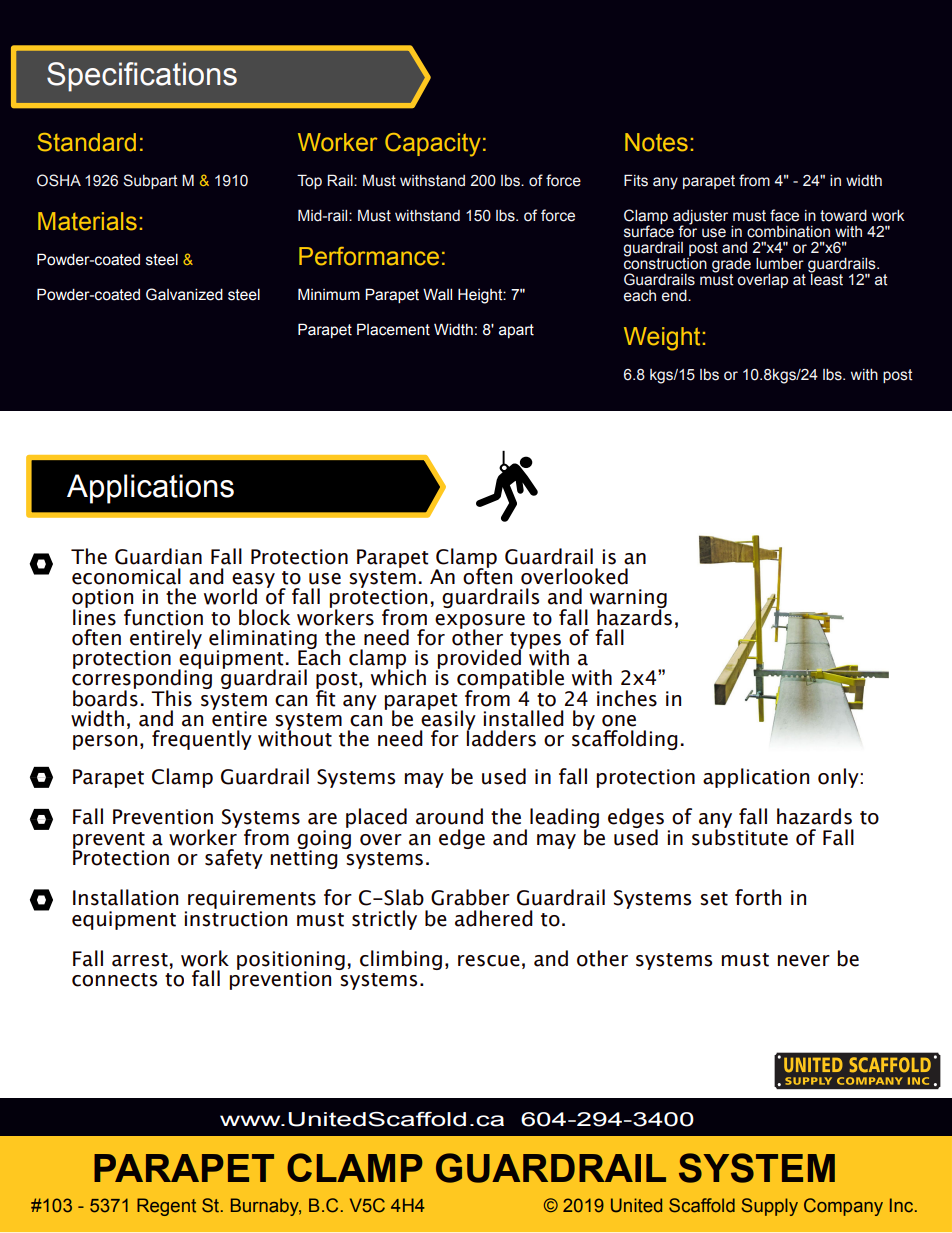 The image size is (952, 1233). What do you see at coordinates (839, 778) in the screenshot?
I see `only` at bounding box center [839, 778].
